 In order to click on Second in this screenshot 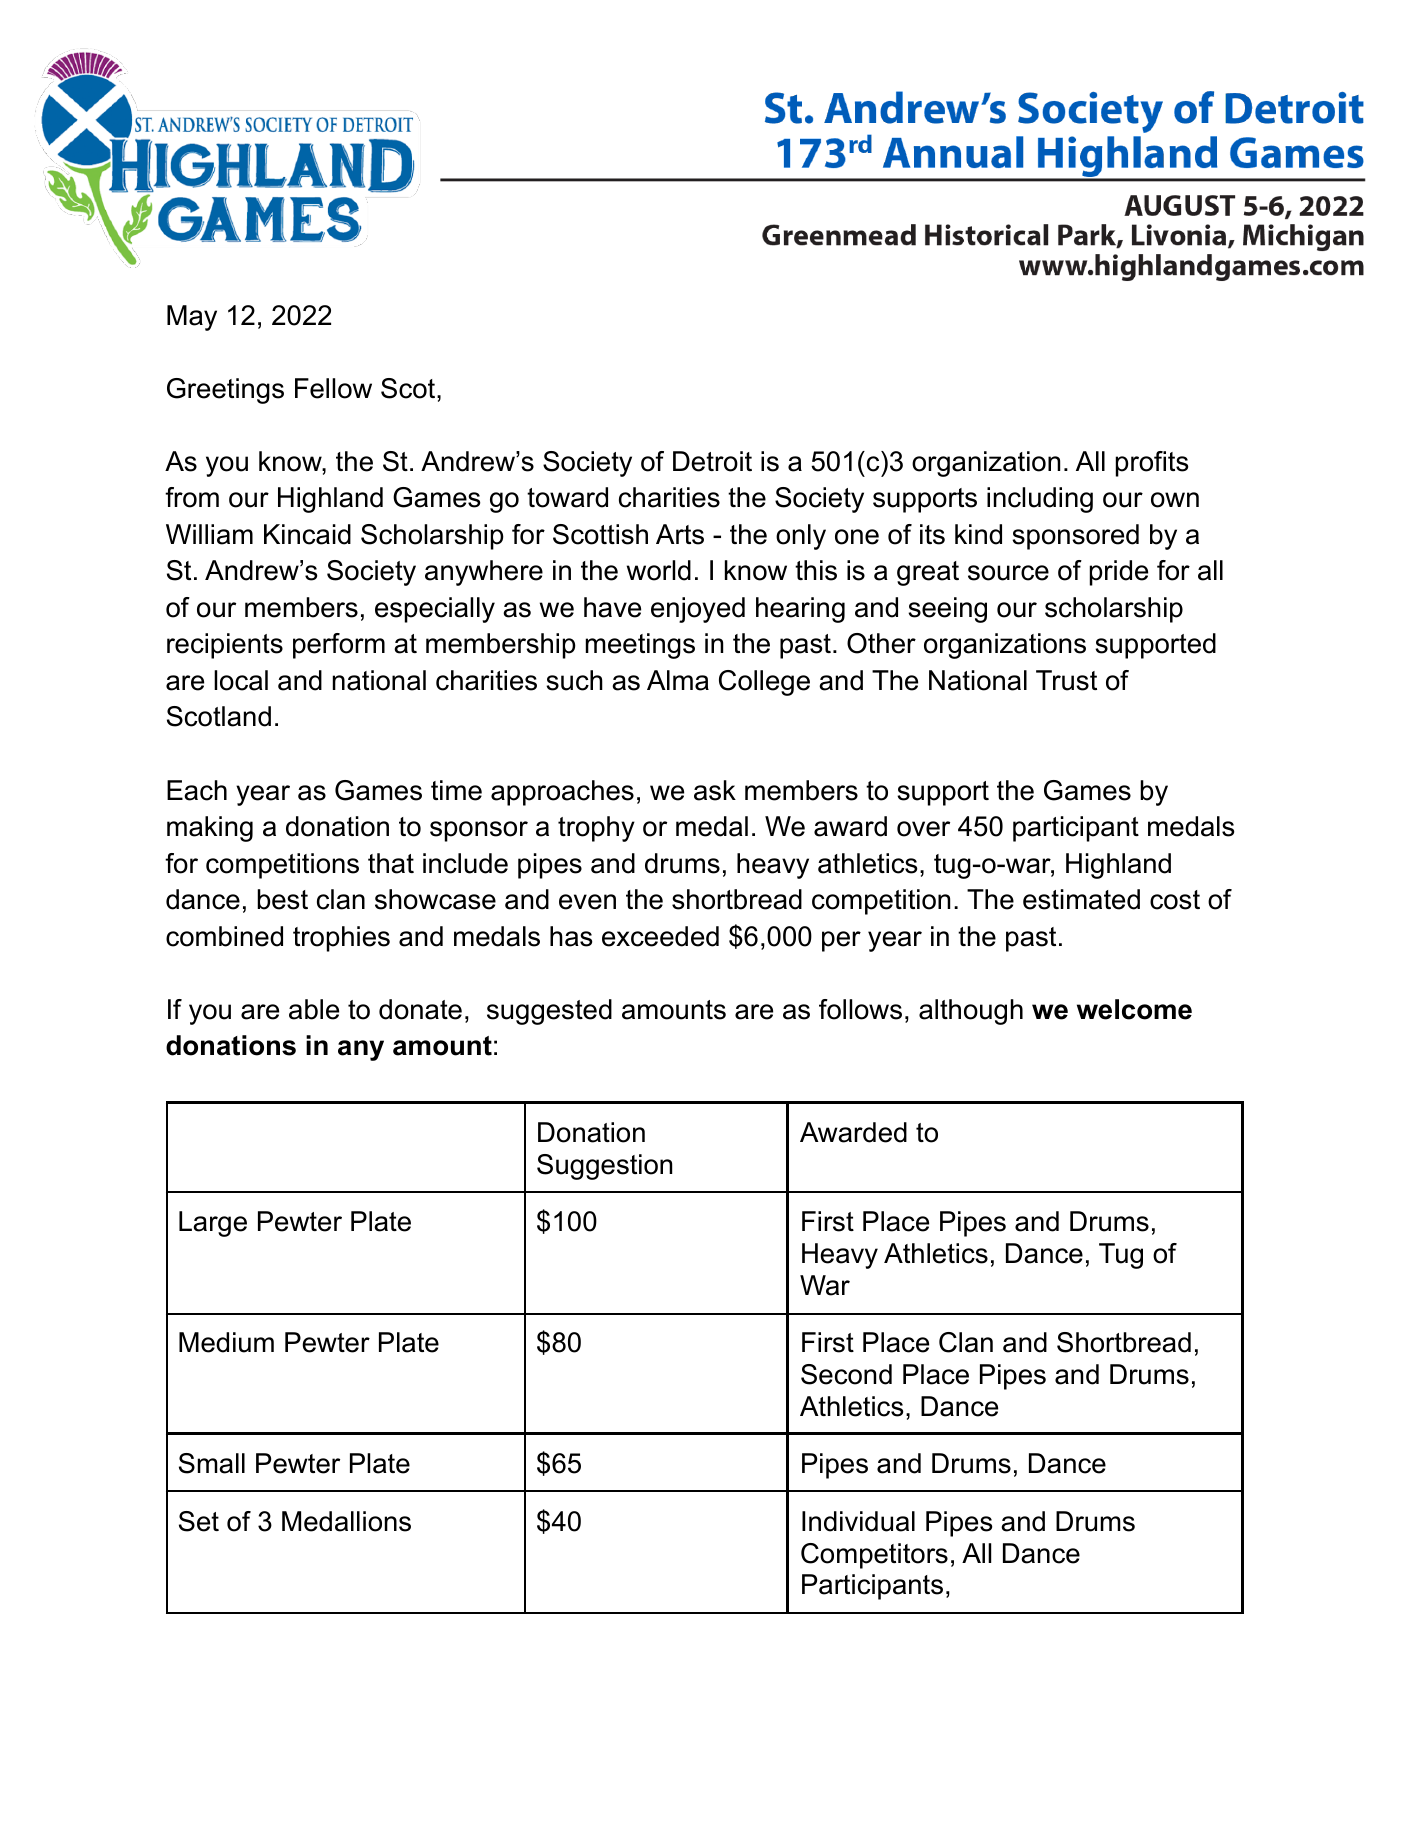, I will do `click(846, 1374)`.
